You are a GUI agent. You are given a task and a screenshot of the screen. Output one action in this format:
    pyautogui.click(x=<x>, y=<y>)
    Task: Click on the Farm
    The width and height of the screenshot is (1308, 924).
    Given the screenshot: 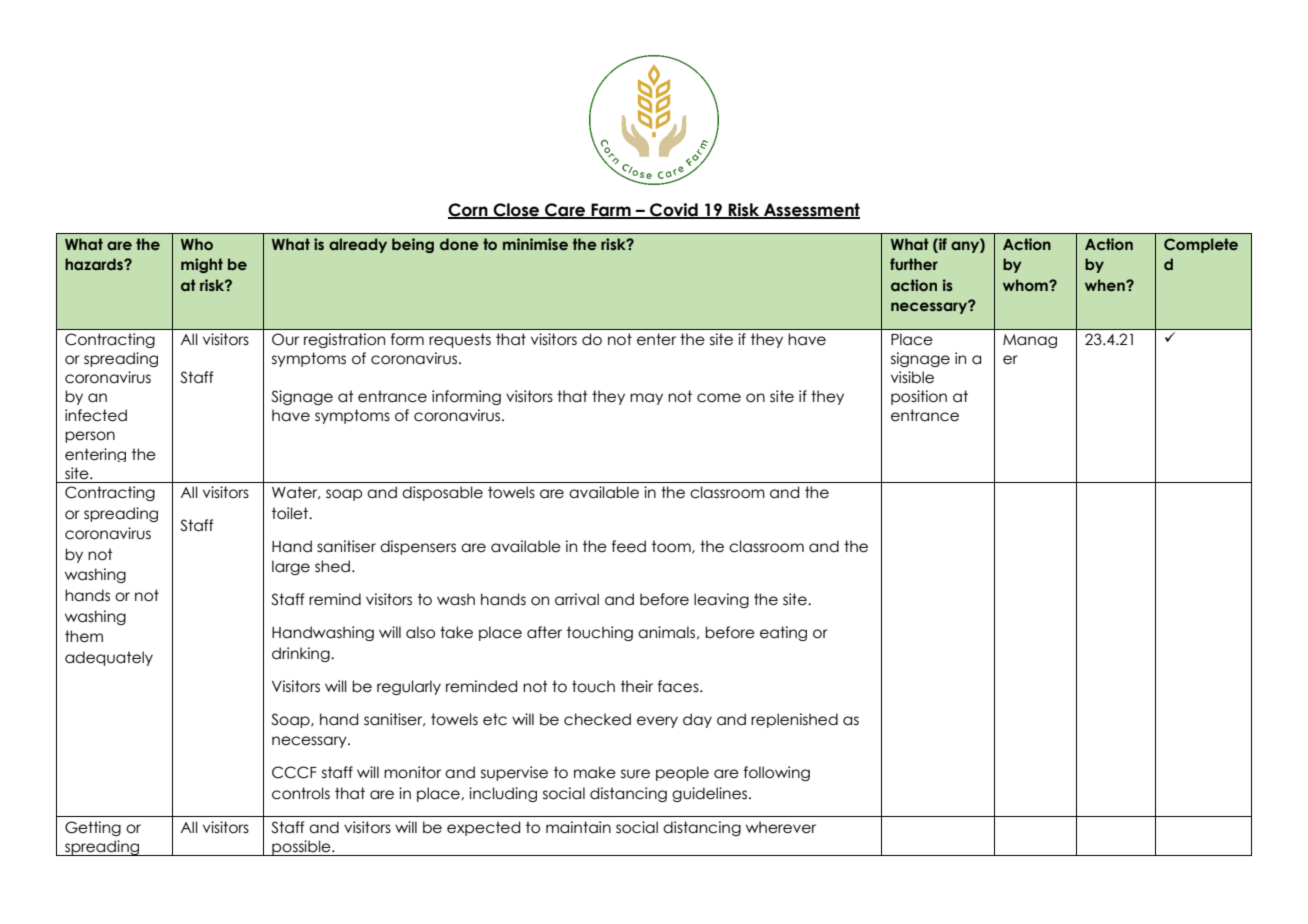 What is the action you would take?
    pyautogui.click(x=611, y=210)
